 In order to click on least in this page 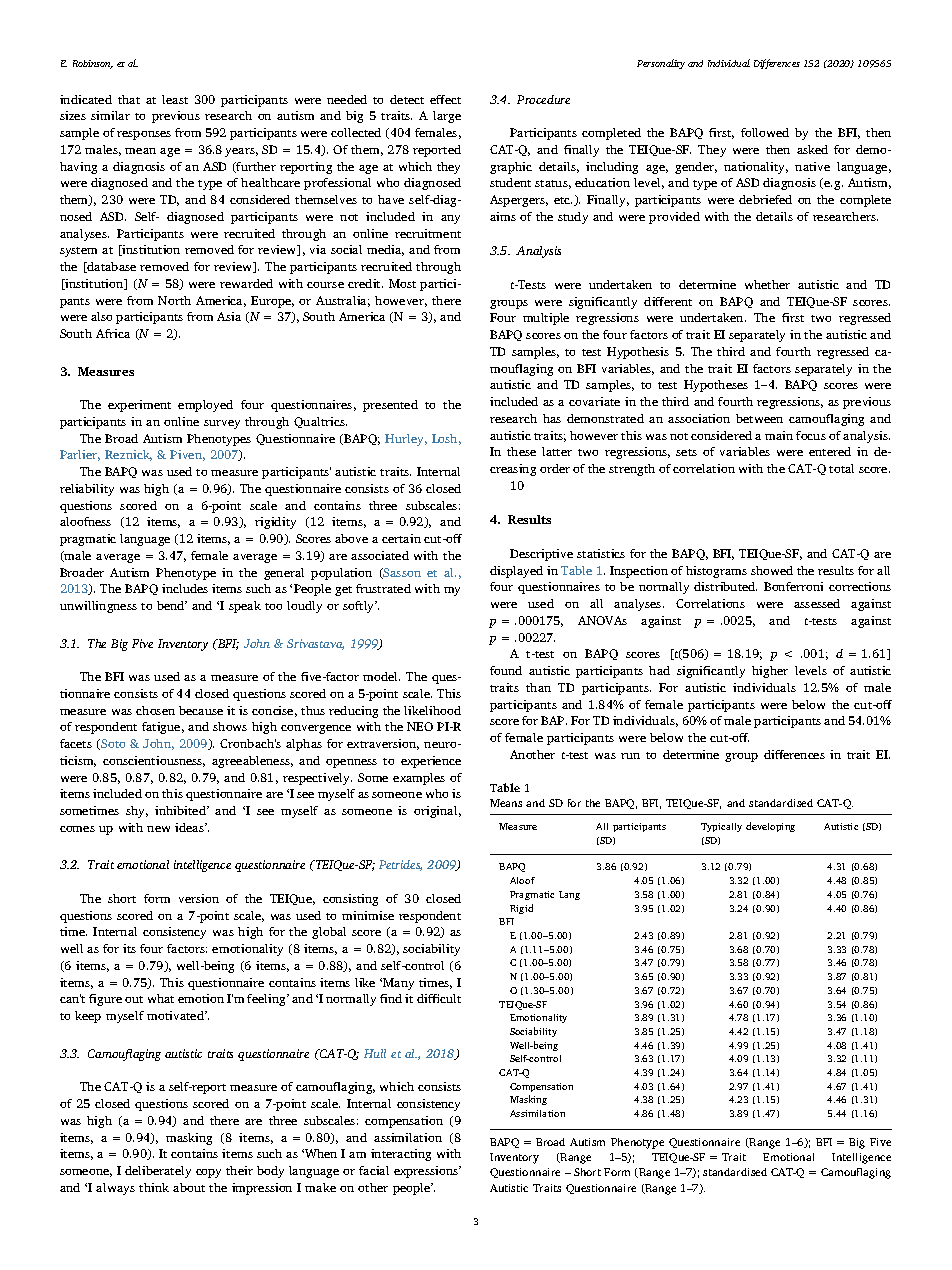, I will do `click(175, 99)`.
